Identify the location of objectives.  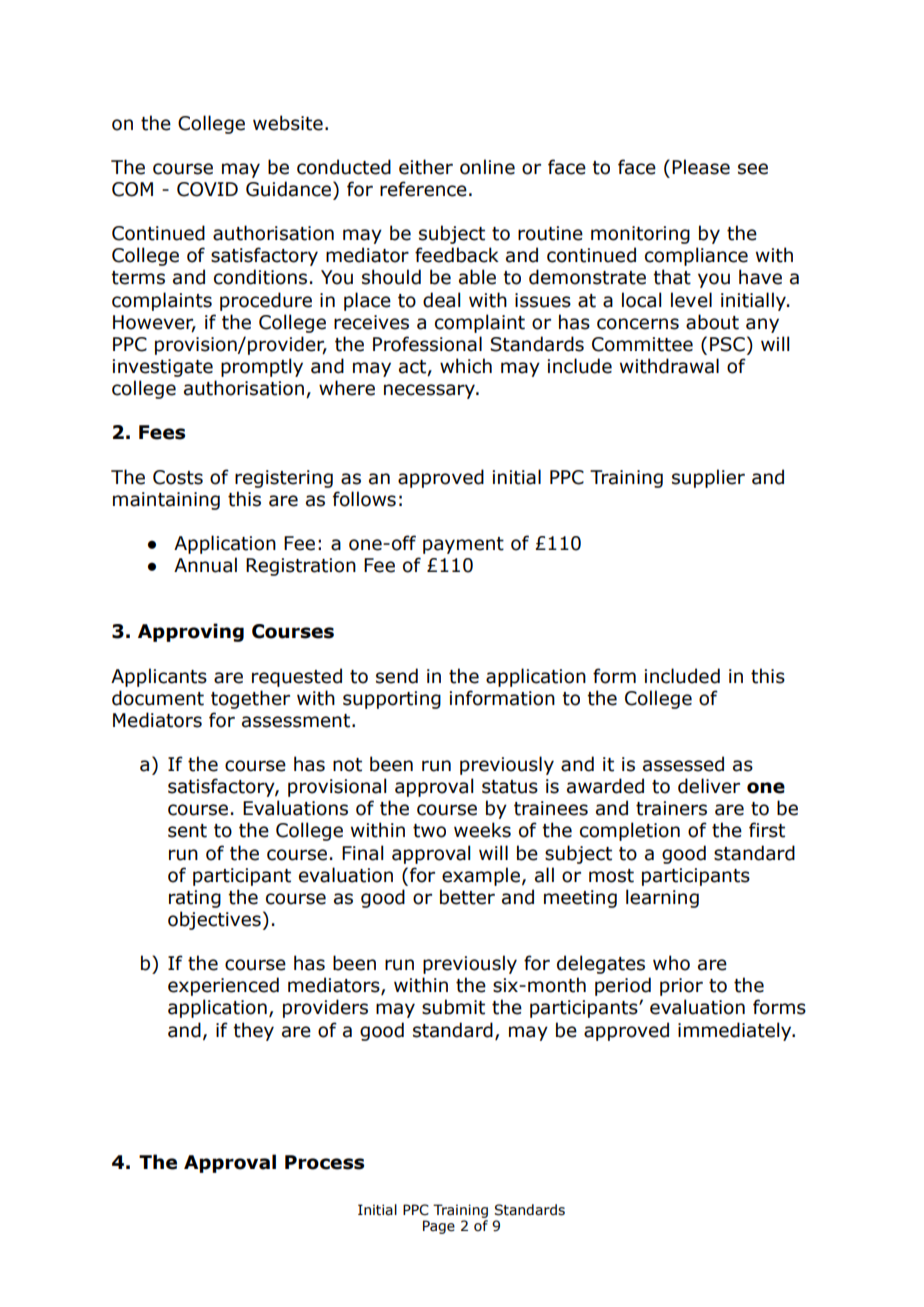
(214, 920).
